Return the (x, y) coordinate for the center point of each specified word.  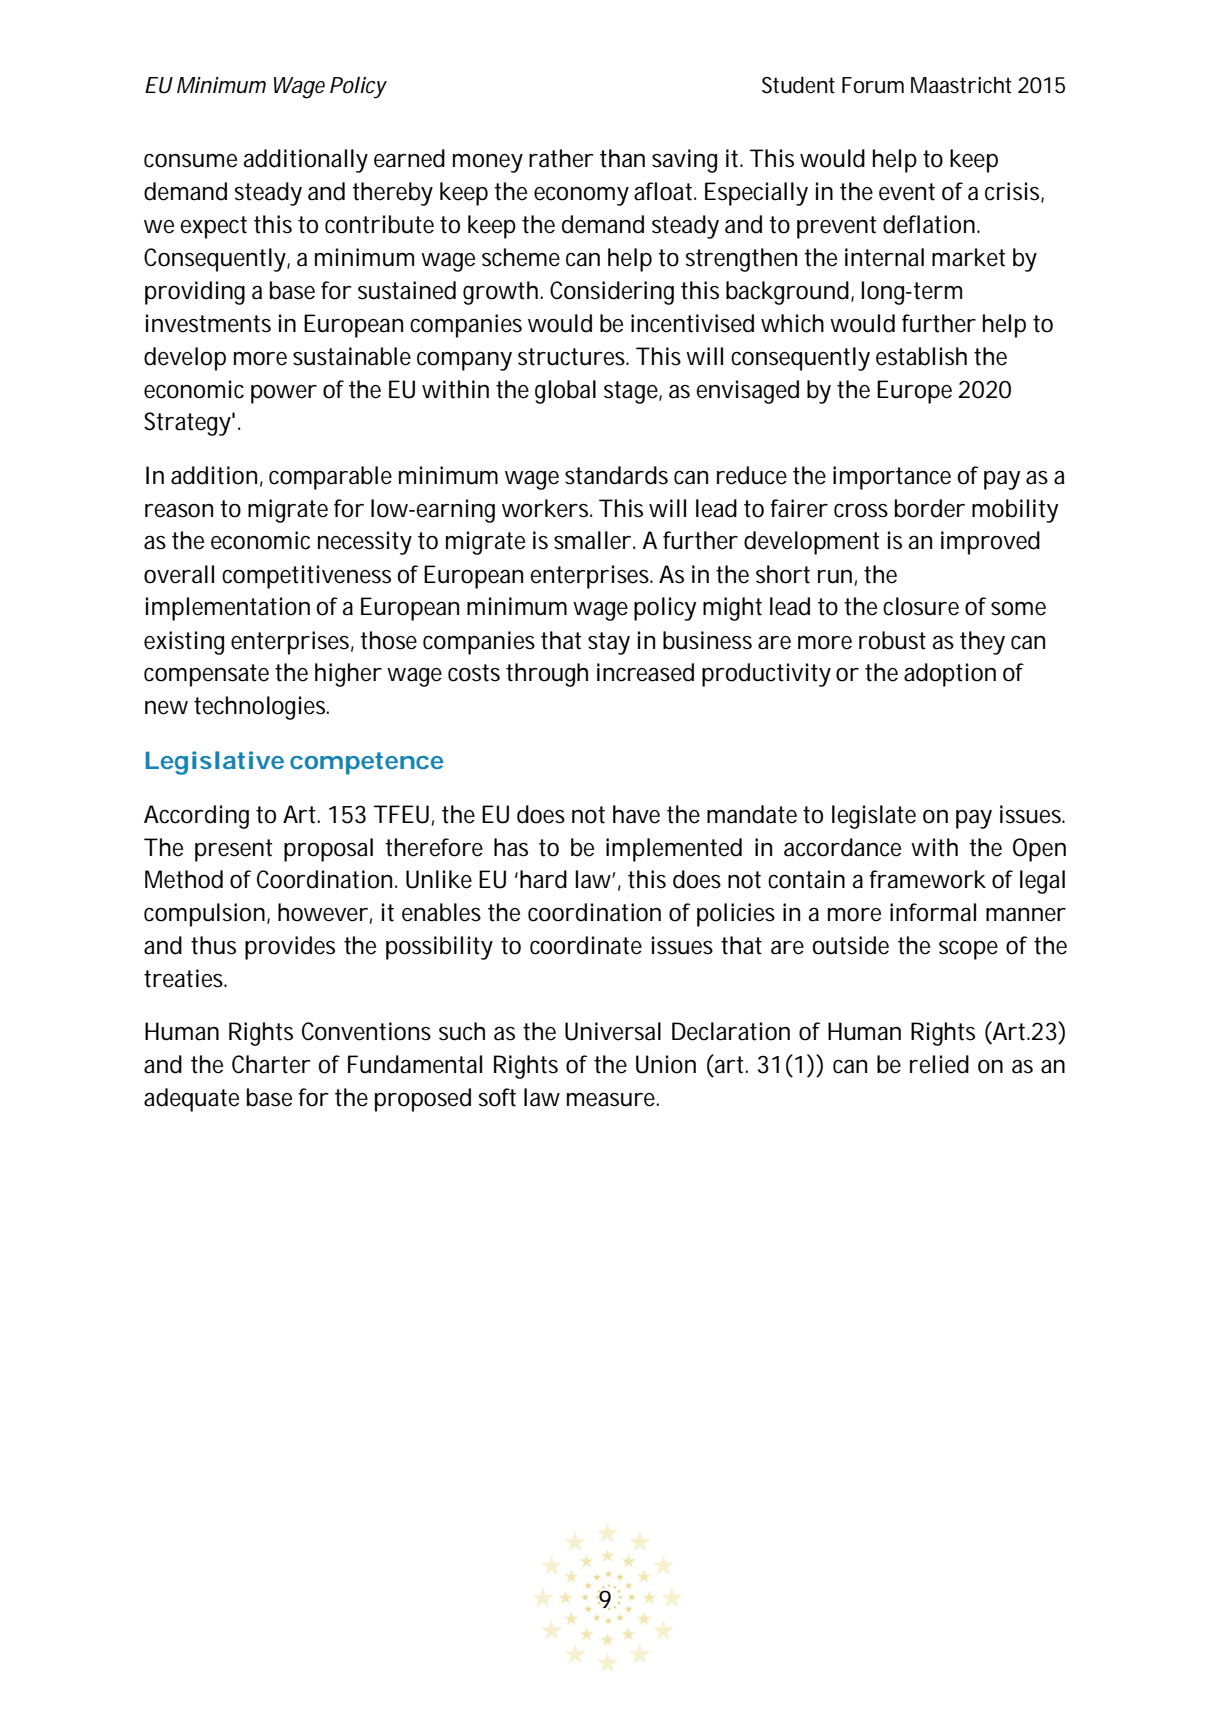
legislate (874, 817)
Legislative (215, 763)
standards (616, 475)
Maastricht (961, 85)
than (622, 158)
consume (190, 161)
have (636, 814)
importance (892, 478)
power (284, 394)
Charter (271, 1064)
